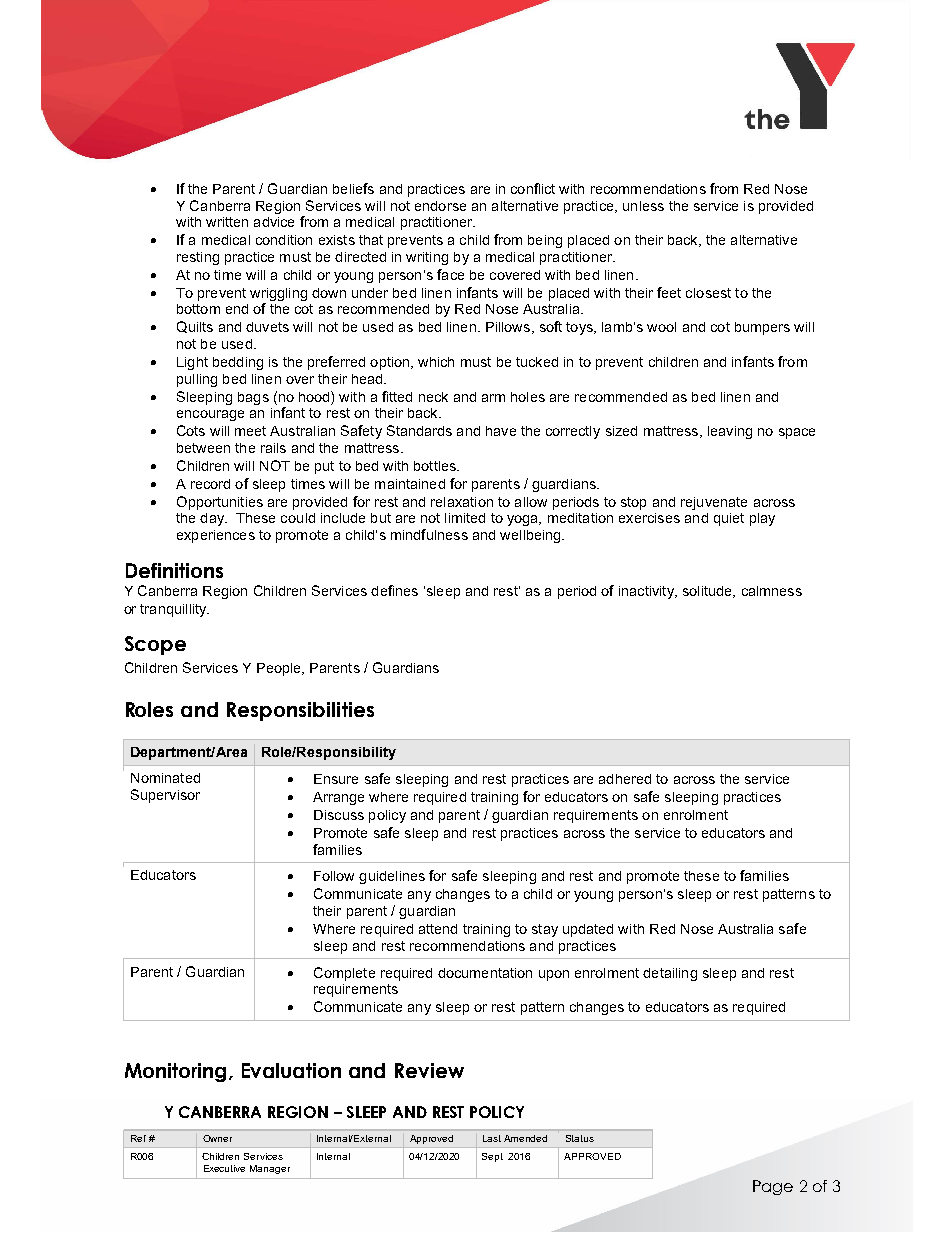 This screenshot has width=952, height=1233. What do you see at coordinates (708, 592) in the screenshot?
I see `solitude` at bounding box center [708, 592].
